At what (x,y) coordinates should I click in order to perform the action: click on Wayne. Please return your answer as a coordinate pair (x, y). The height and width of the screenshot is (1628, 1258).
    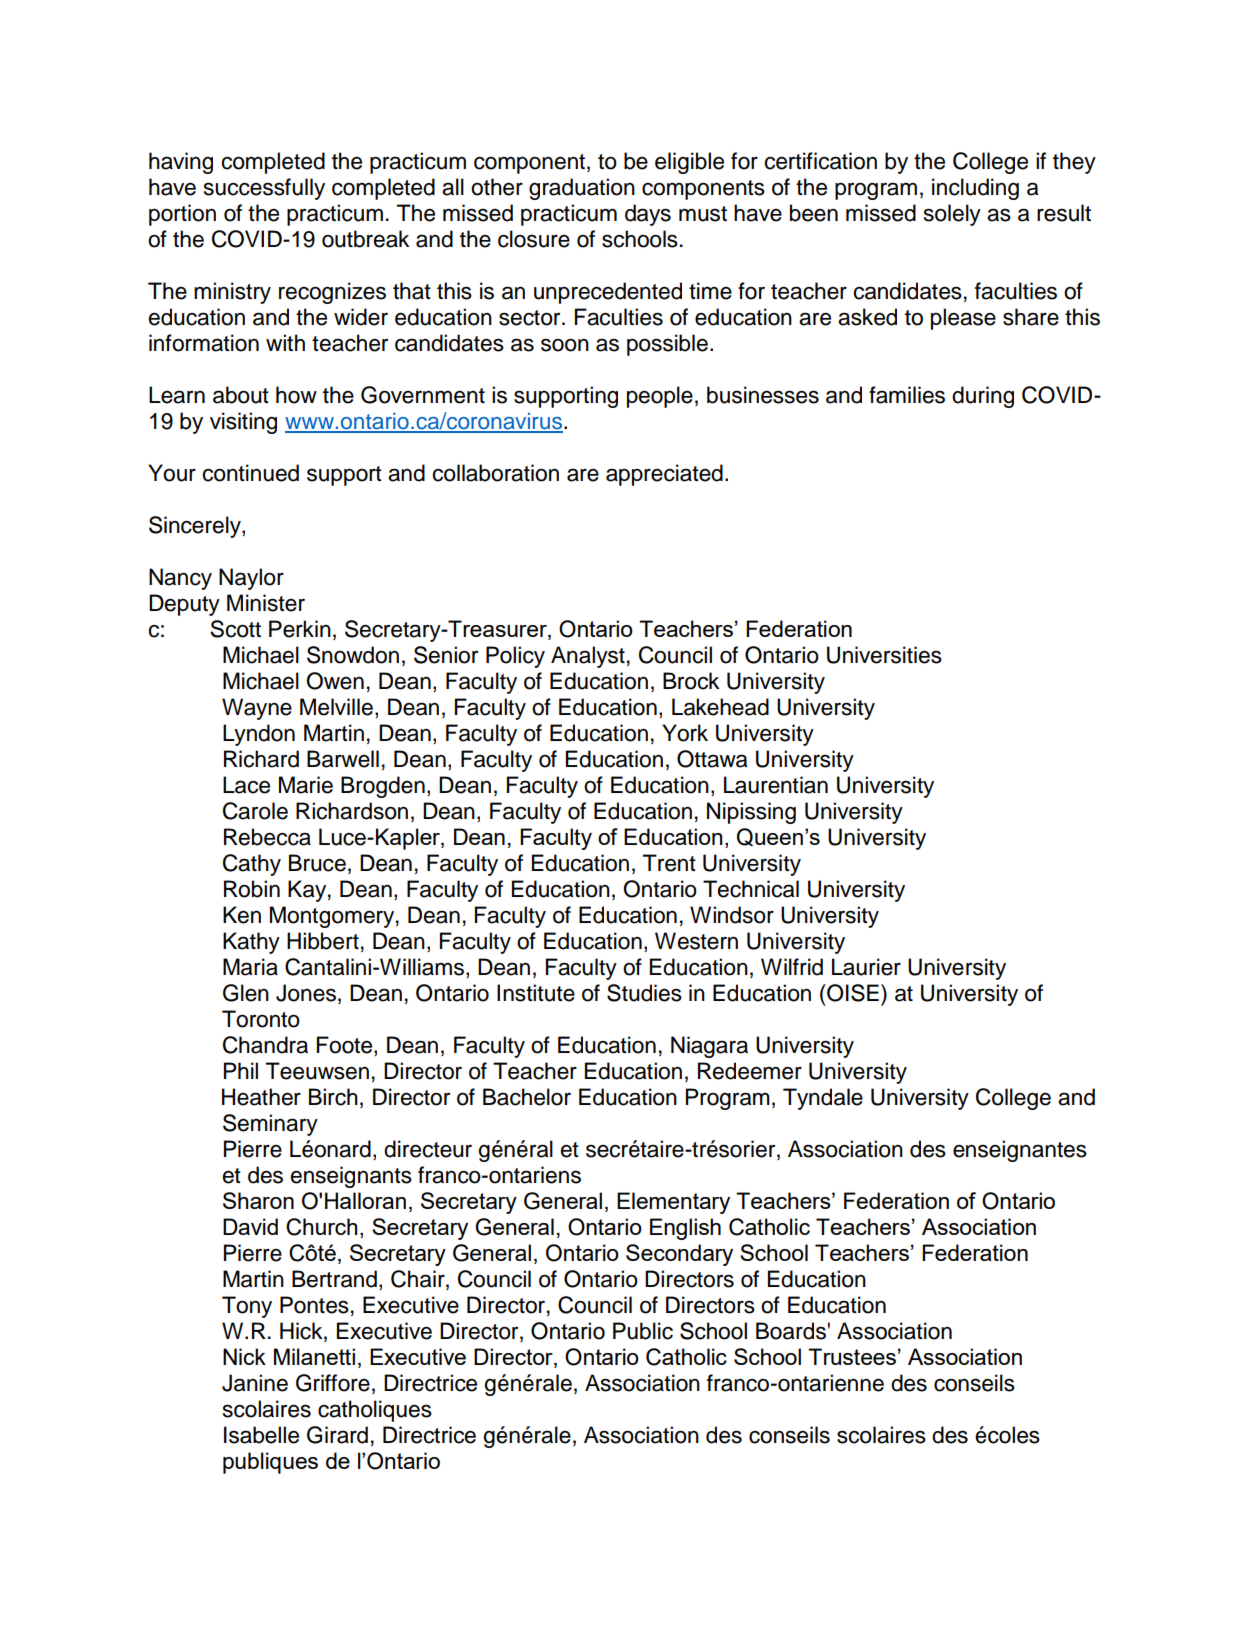
    Looking at the image, I should click on (257, 709).
